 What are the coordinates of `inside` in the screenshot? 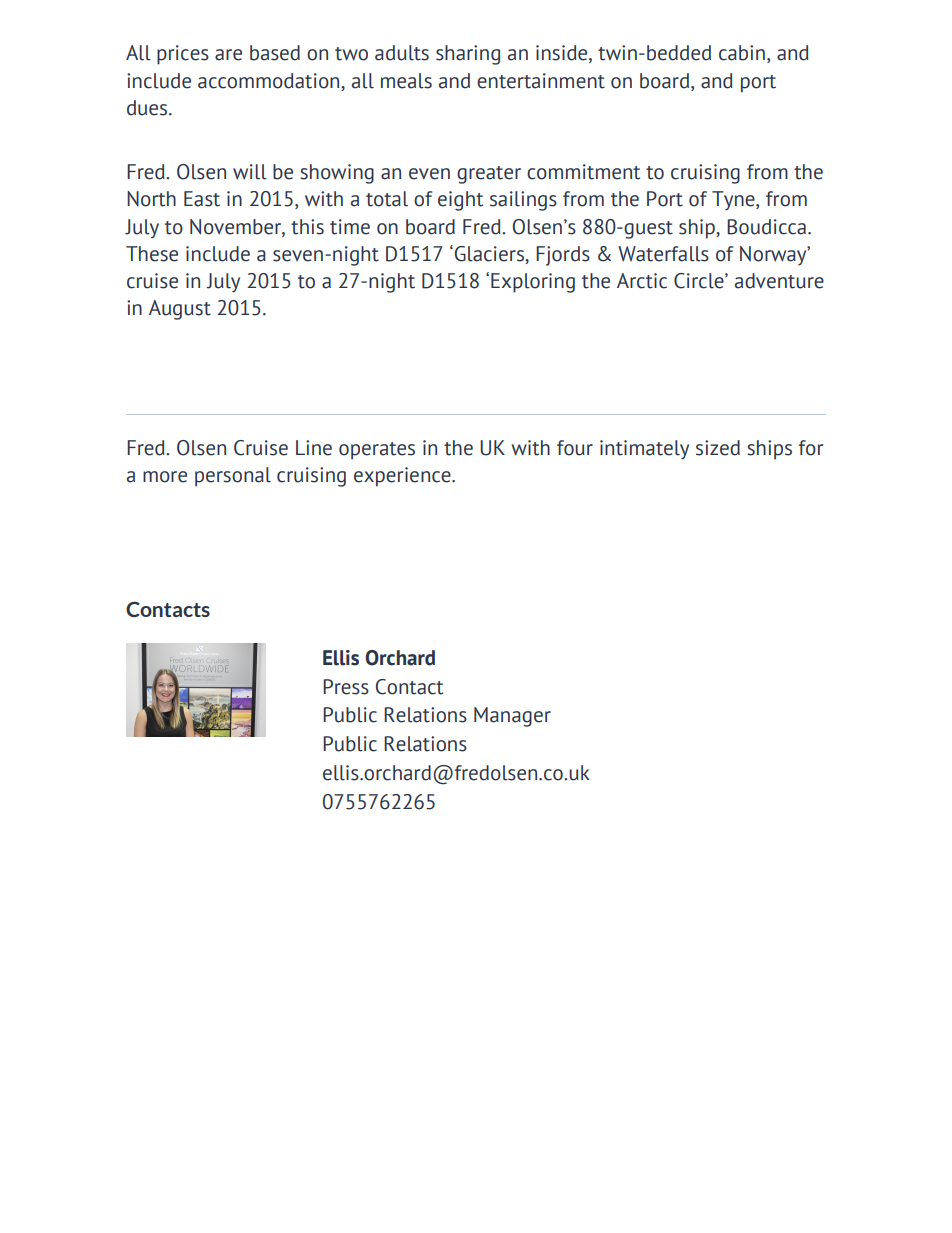 It's located at (563, 54).
